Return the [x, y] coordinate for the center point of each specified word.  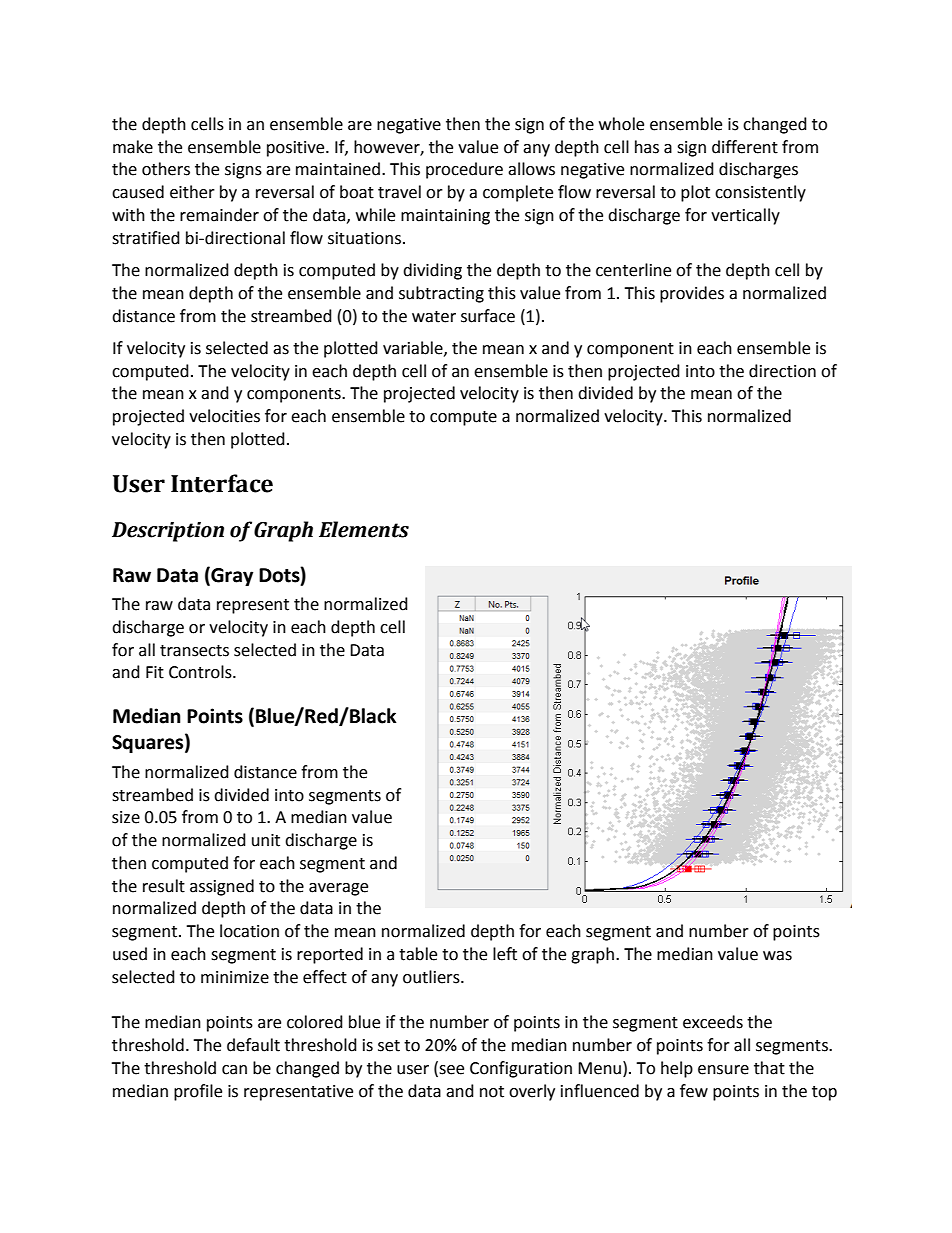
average [338, 889]
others [166, 169]
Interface [222, 483]
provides [692, 294]
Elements [364, 529]
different [745, 147]
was [777, 956]
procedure [464, 170]
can [234, 1070]
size [126, 817]
